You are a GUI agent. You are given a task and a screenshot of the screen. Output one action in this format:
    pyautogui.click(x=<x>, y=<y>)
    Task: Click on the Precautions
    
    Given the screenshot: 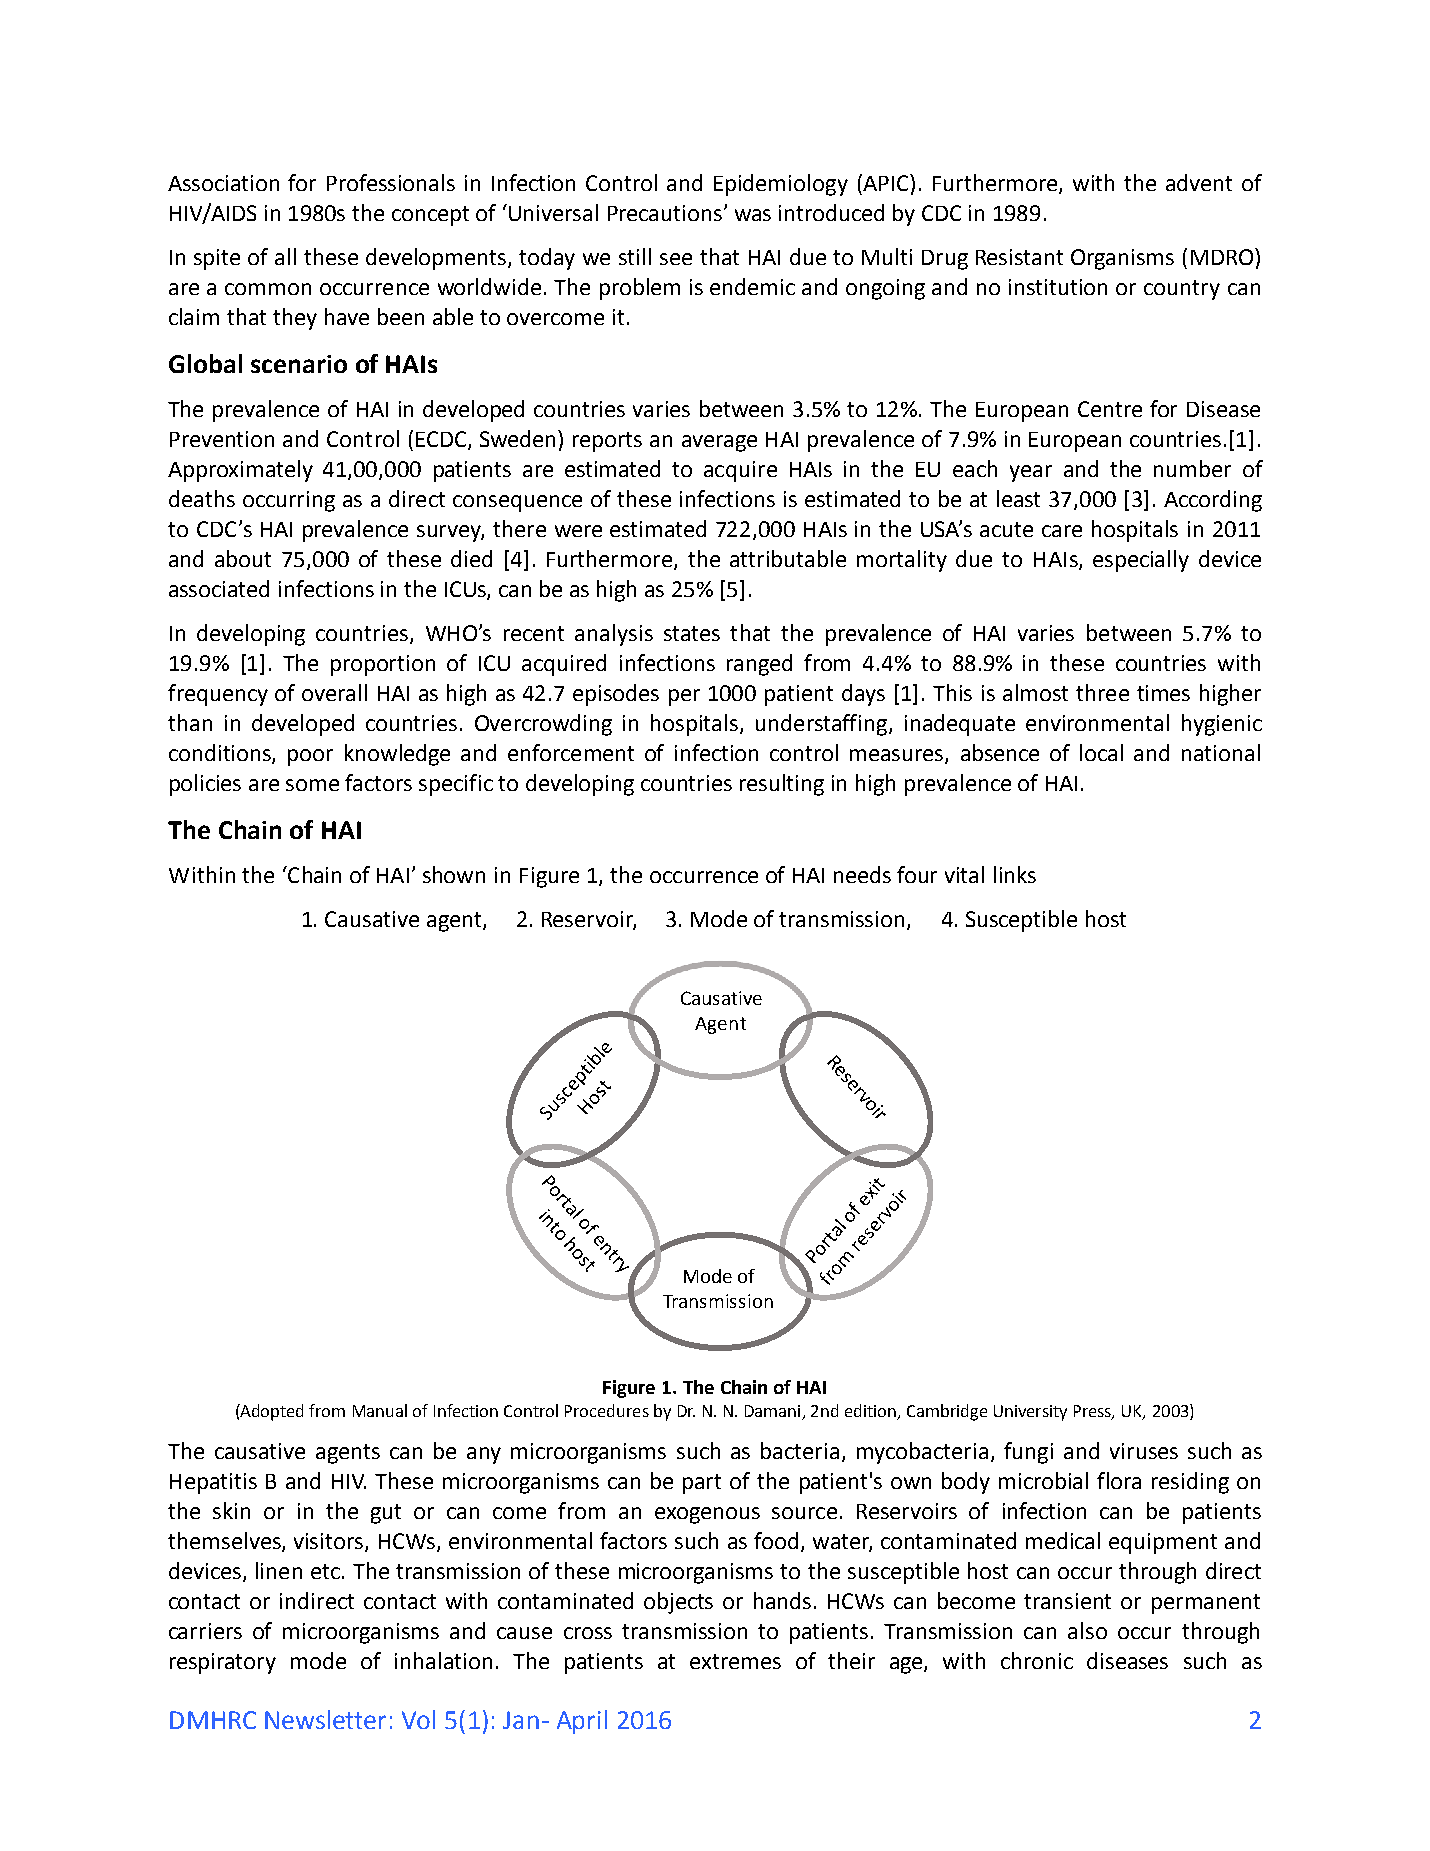 What is the action you would take?
    pyautogui.click(x=665, y=213)
